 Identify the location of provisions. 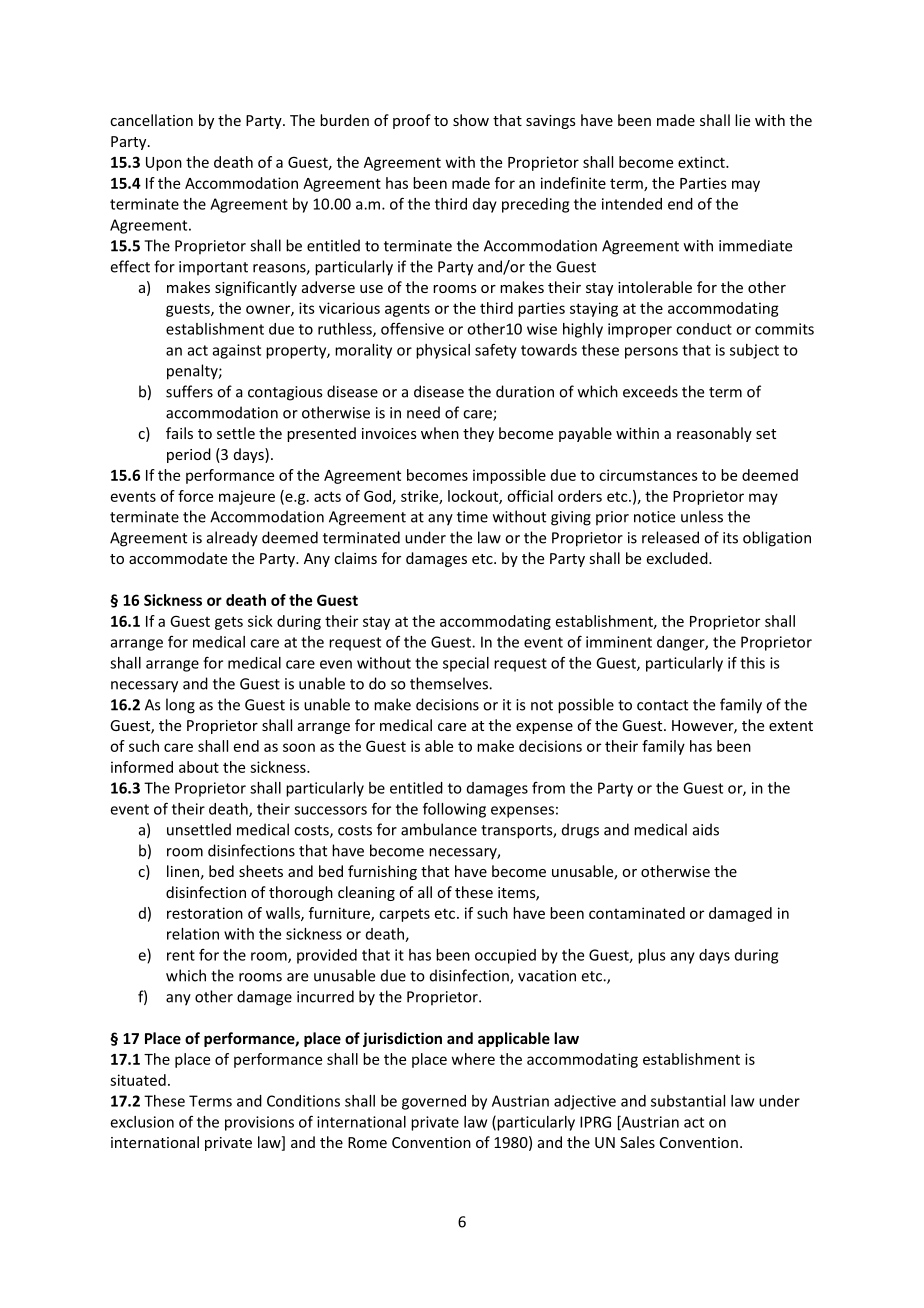
(259, 1123).
